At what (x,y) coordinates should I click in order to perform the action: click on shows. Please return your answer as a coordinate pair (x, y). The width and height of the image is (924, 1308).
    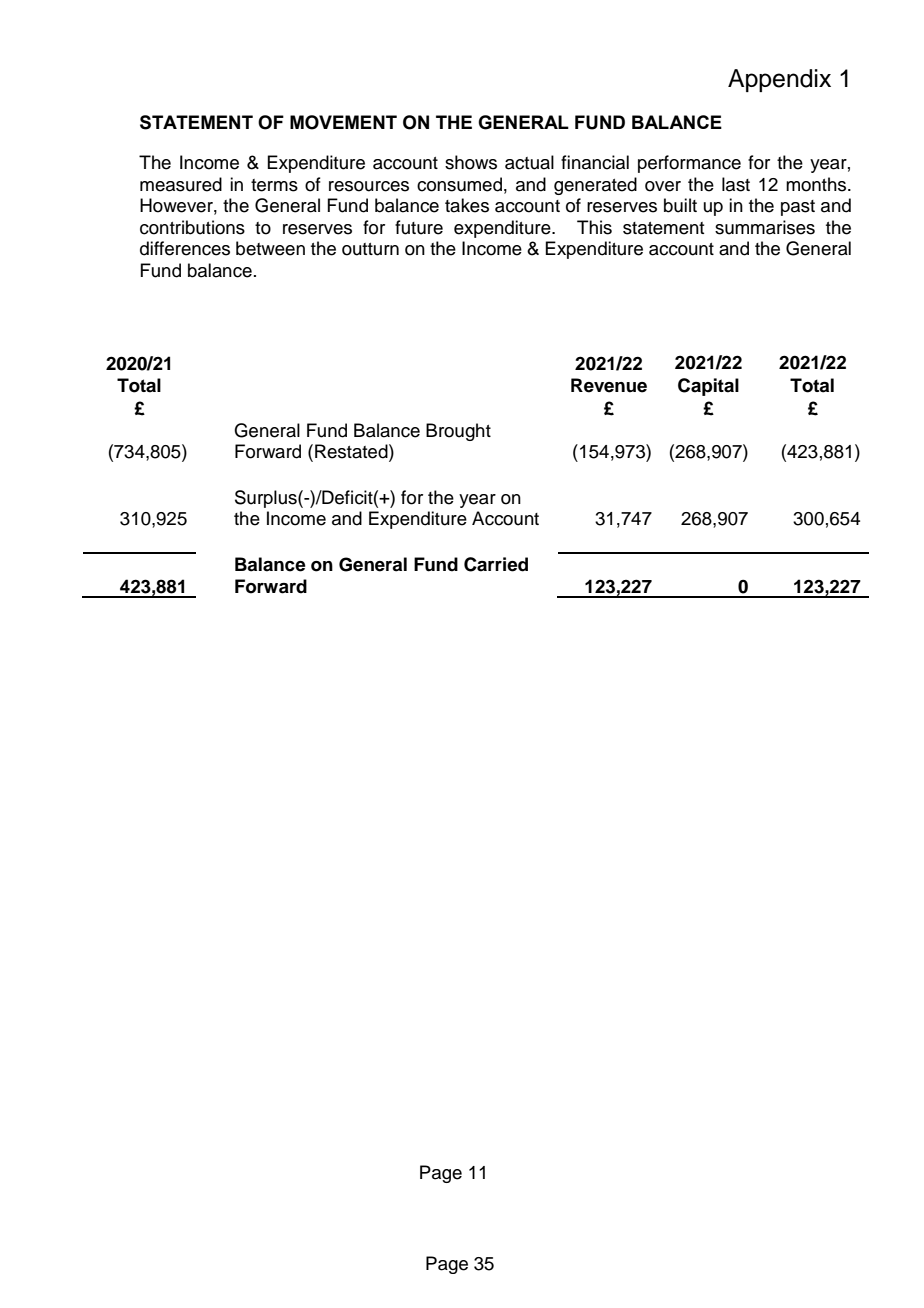
    Looking at the image, I should click on (471, 162).
